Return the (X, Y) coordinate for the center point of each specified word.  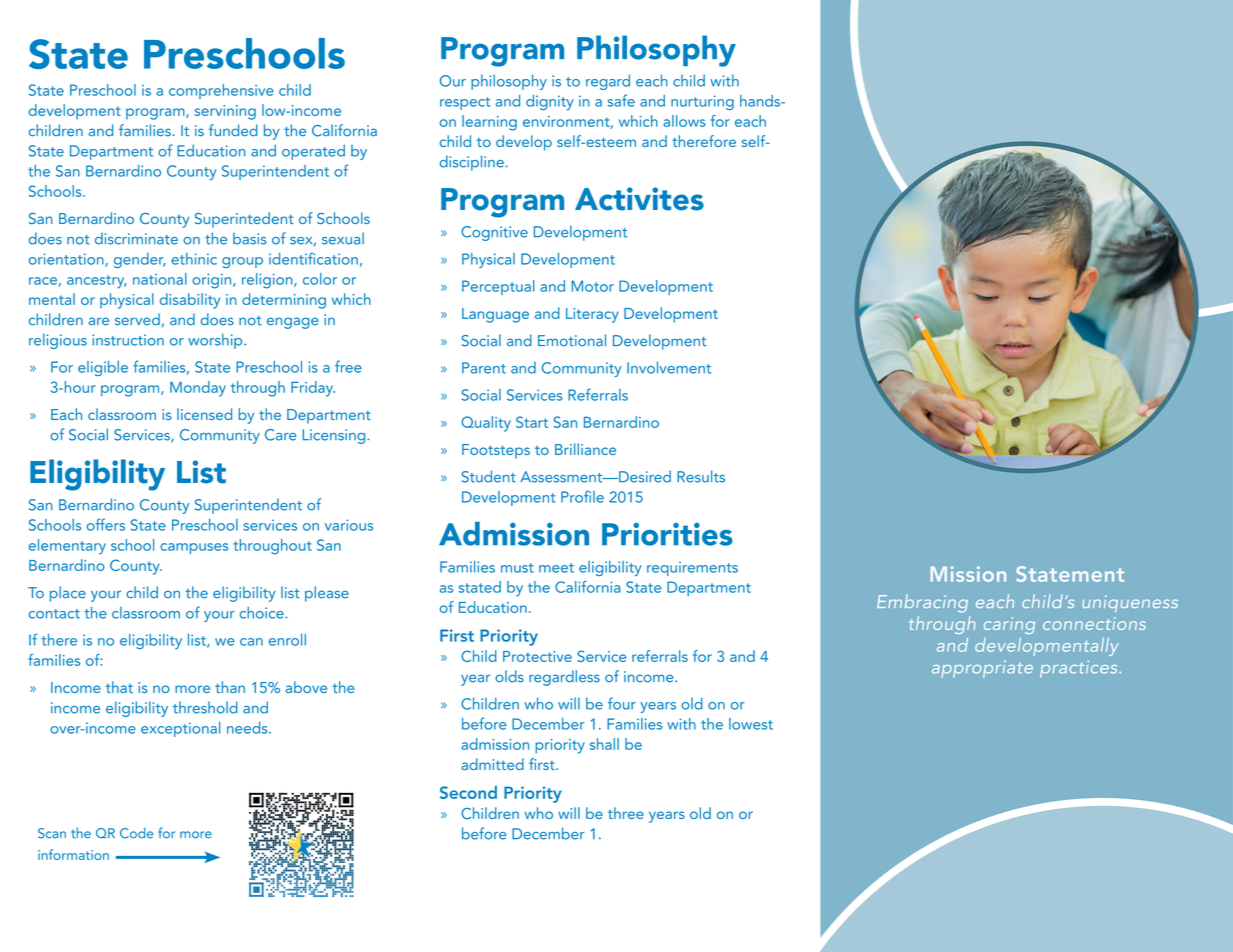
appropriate (982, 669)
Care (280, 435)
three (626, 813)
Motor (593, 286)
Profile (582, 496)
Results (701, 476)
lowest (751, 724)
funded (233, 130)
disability (190, 301)
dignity (550, 102)
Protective (537, 656)
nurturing (702, 102)
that (119, 687)
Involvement (669, 367)
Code (136, 833)
